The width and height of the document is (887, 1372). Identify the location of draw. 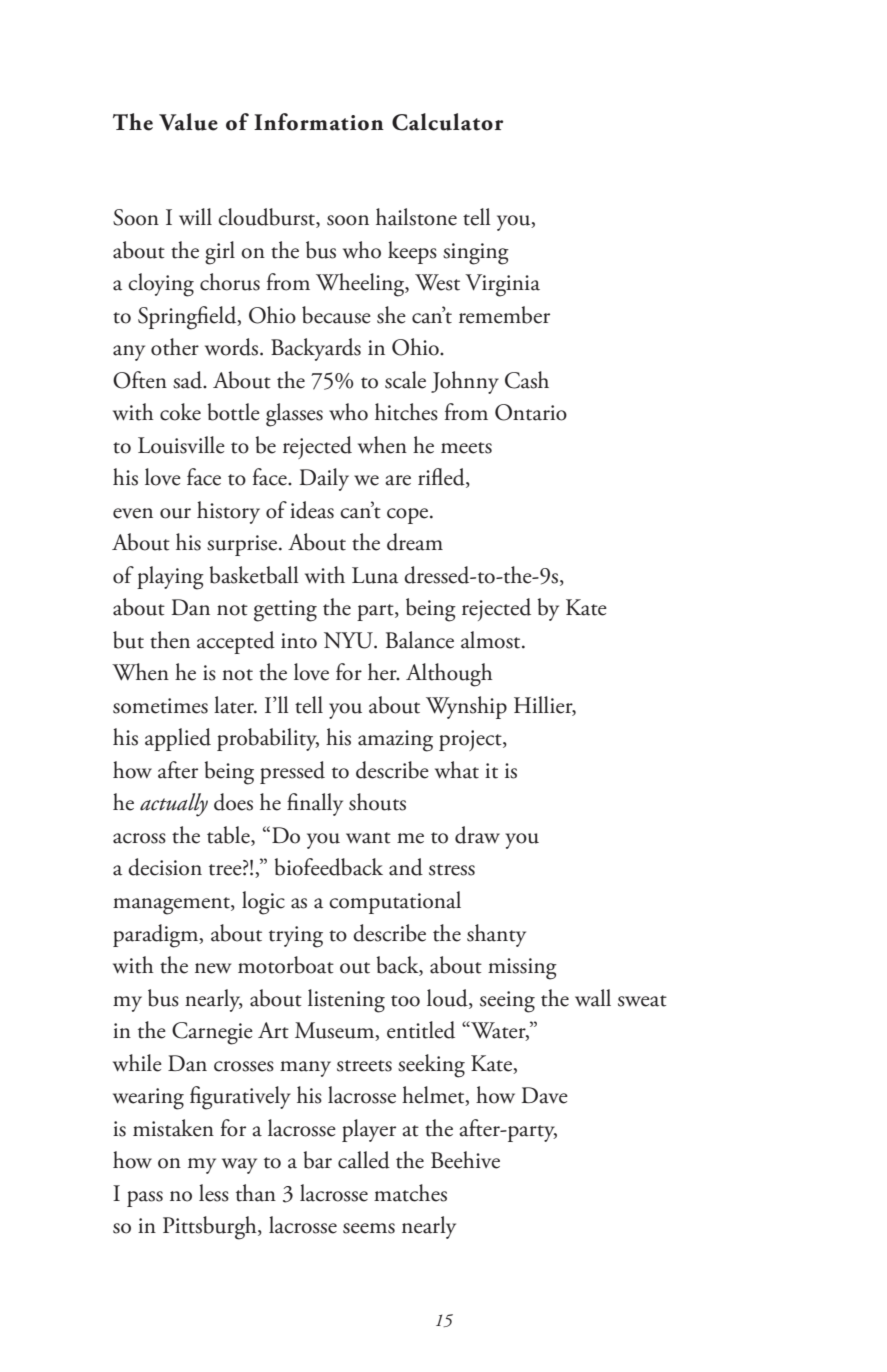
(477, 835).
